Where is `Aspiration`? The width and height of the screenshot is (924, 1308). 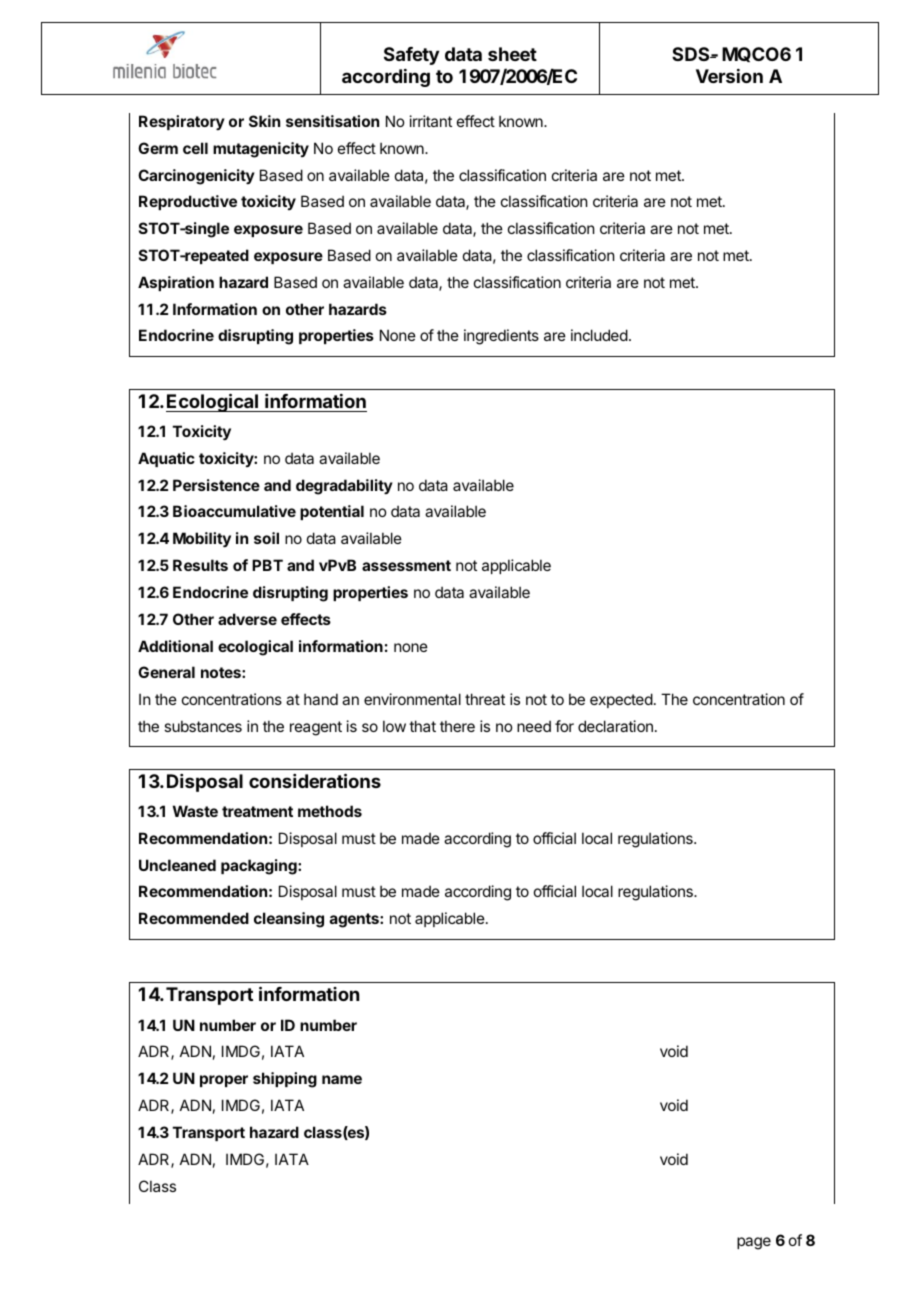 Aspiration is located at coordinates (176, 283).
